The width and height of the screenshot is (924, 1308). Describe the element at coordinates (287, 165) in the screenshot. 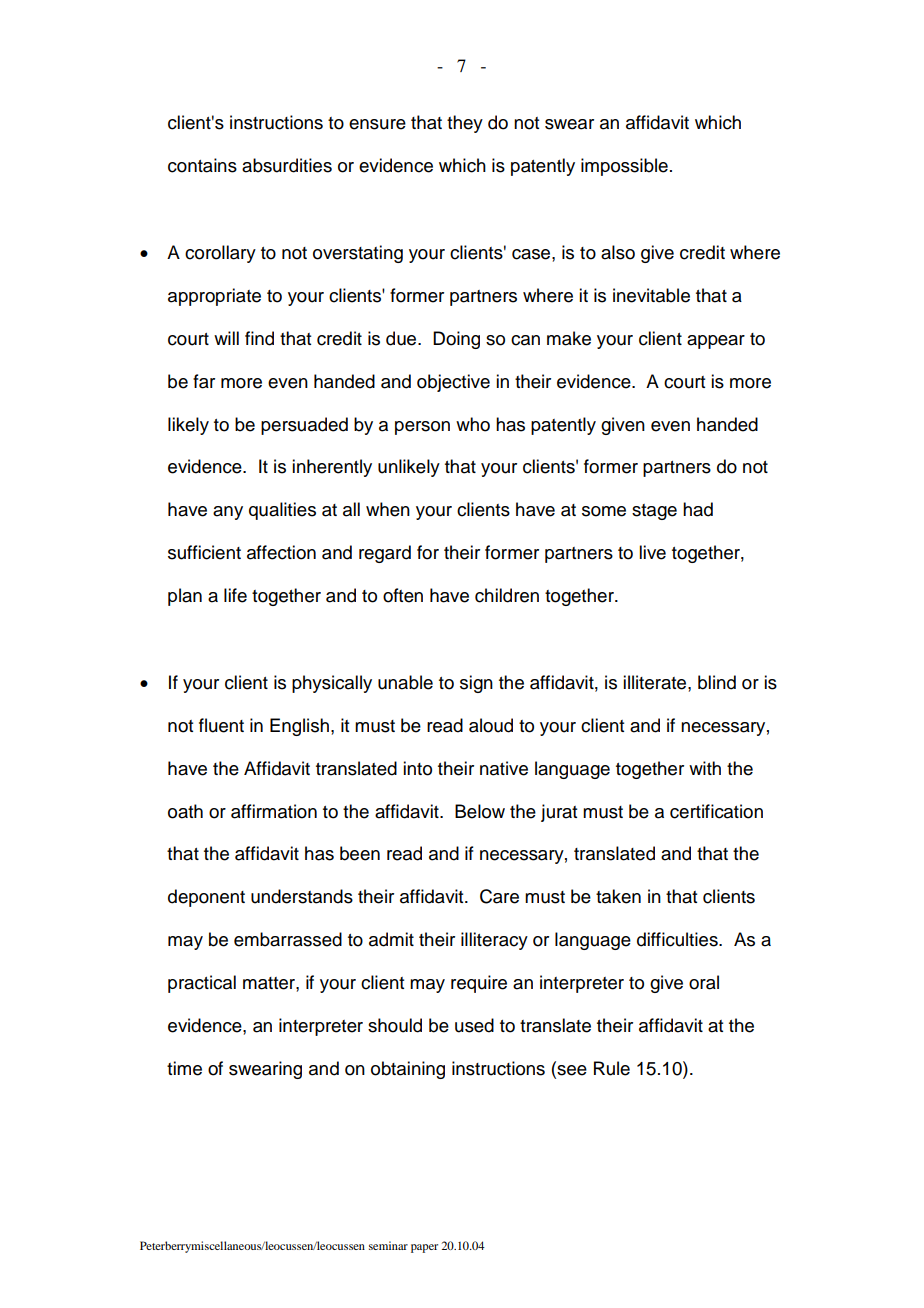

I see `absurdities` at that location.
